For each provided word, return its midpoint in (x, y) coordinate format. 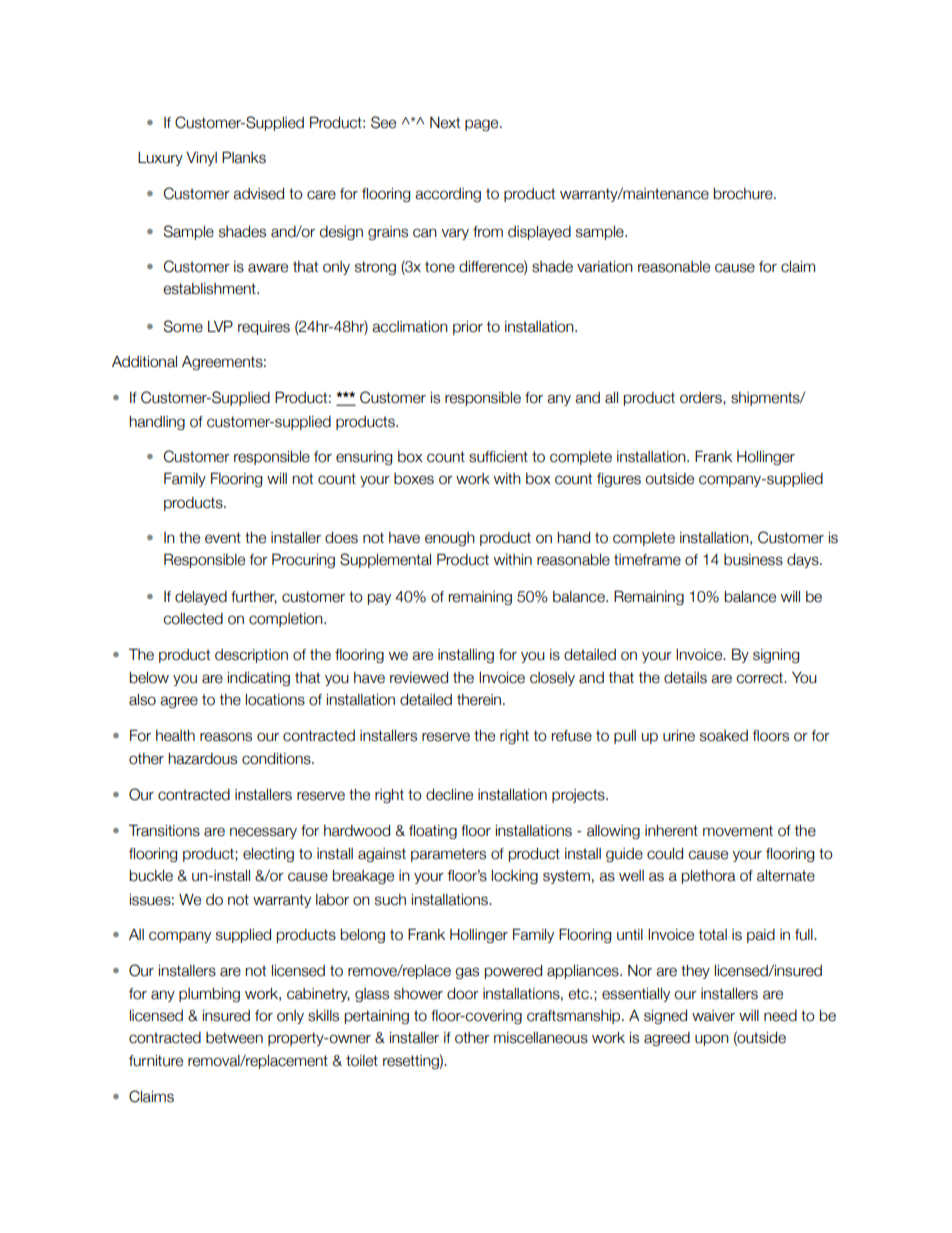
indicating (259, 679)
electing (268, 855)
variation (605, 267)
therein (480, 700)
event (223, 538)
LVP (220, 326)
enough (450, 539)
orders (702, 398)
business (753, 560)
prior (468, 328)
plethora (709, 877)
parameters (448, 855)
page (483, 125)
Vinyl (201, 159)
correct (761, 678)
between (234, 1038)
